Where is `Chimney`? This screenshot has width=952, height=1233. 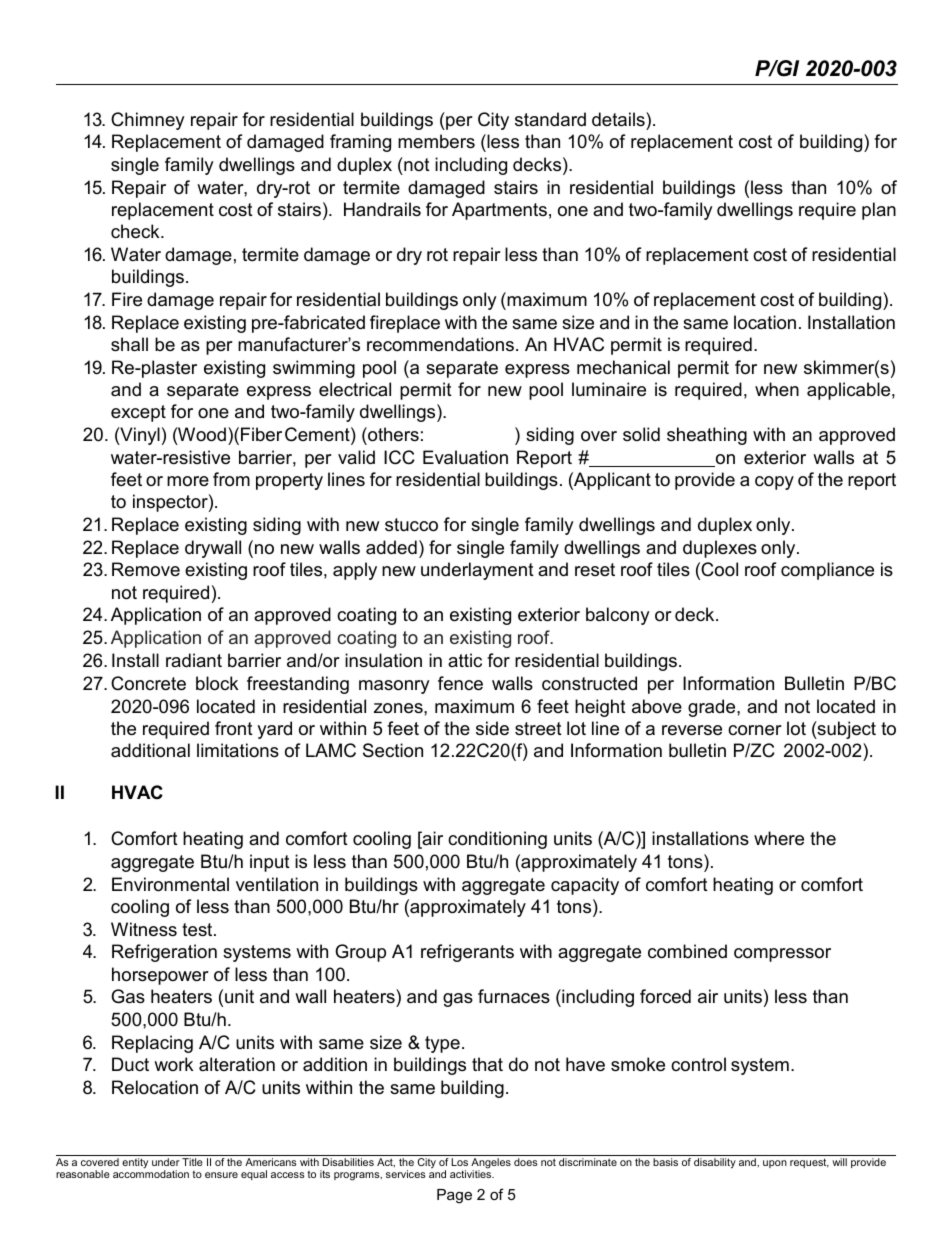
Chimney is located at coordinates (148, 121).
